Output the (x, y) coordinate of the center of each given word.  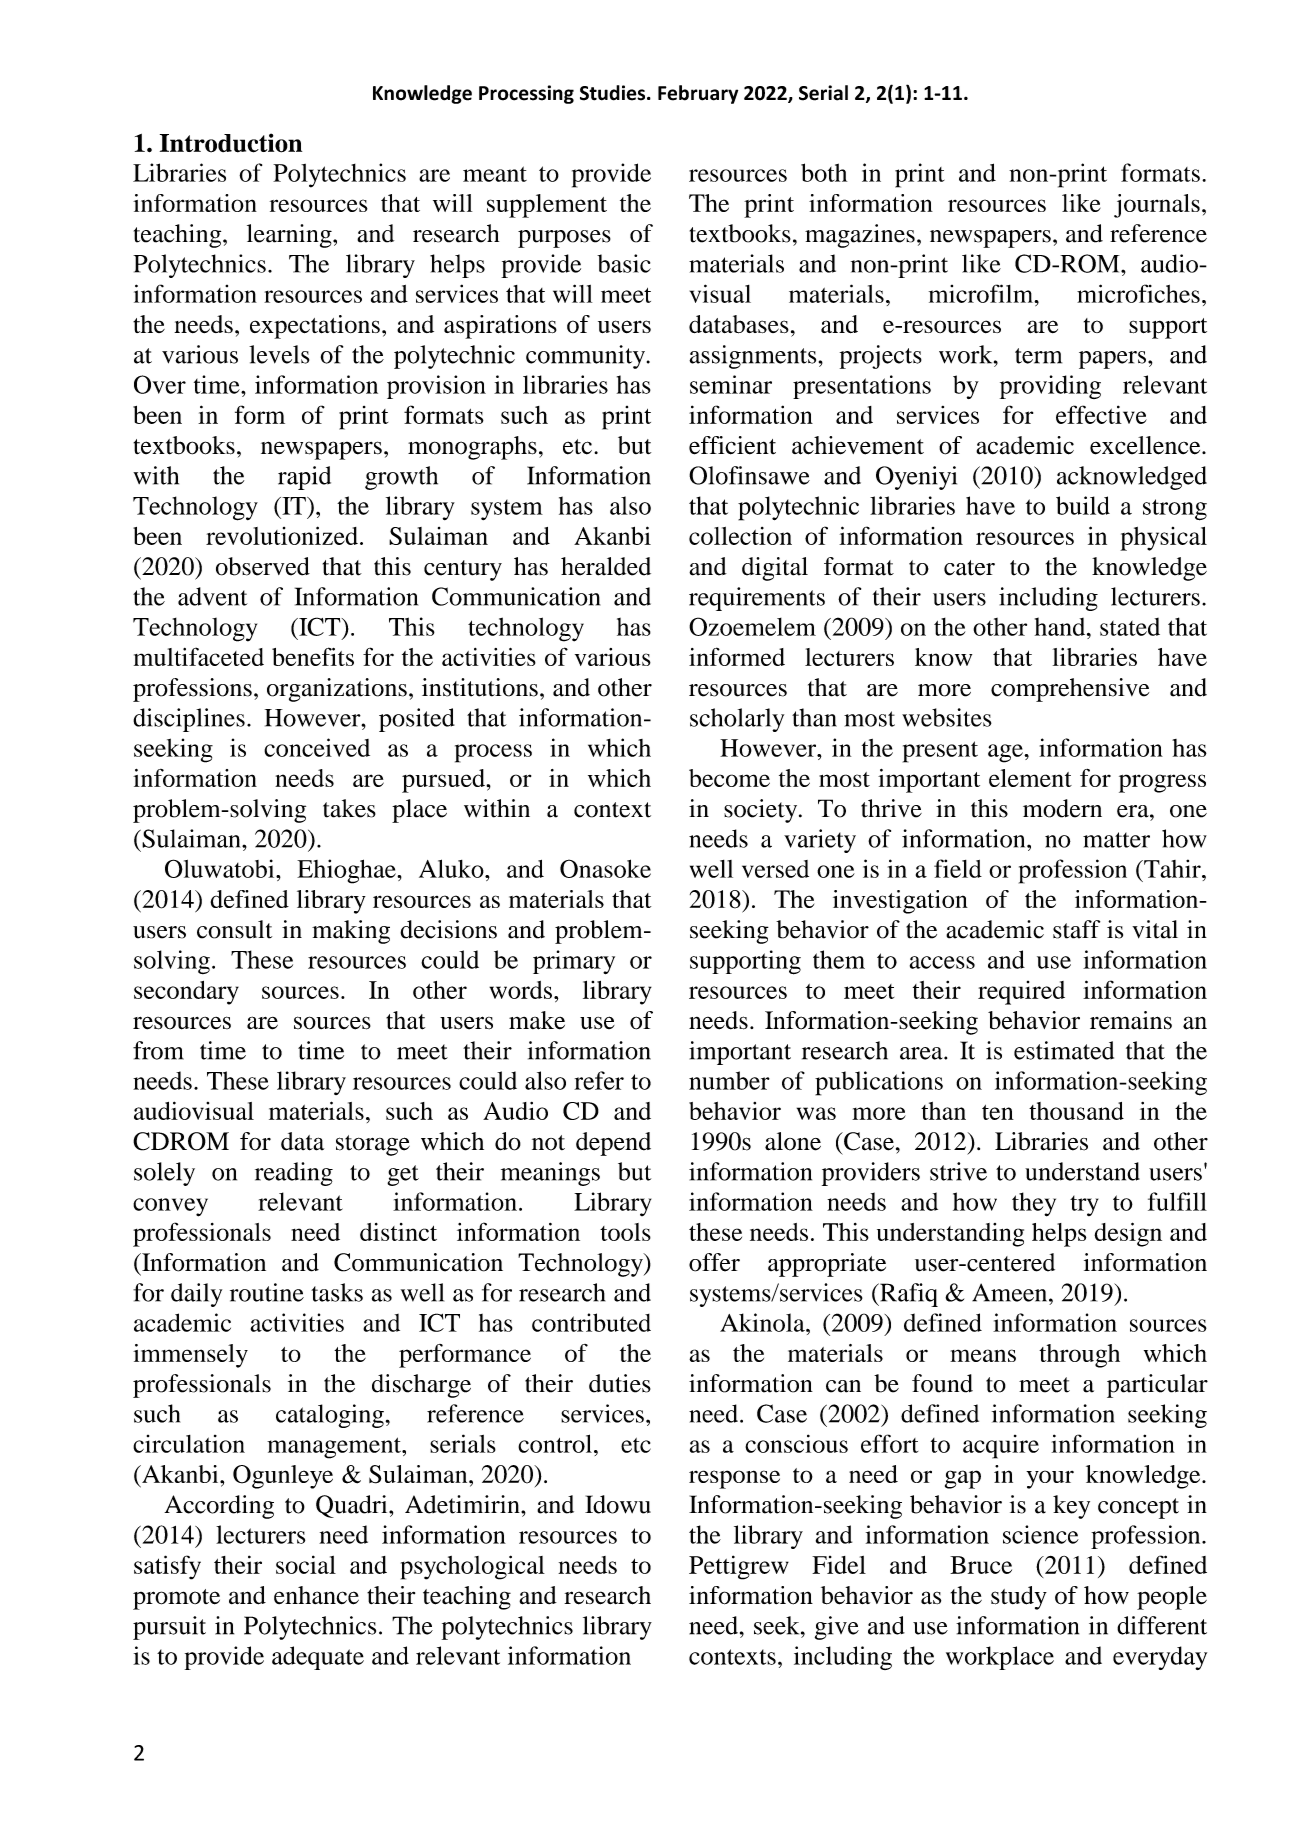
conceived (317, 747)
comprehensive (1070, 690)
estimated (1064, 1050)
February (698, 94)
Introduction (231, 143)
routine (267, 1292)
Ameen (1011, 1292)
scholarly (737, 720)
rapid (304, 478)
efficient (732, 445)
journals (1157, 206)
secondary (186, 993)
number (729, 1080)
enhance (316, 1595)
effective (1101, 414)
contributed (591, 1322)
